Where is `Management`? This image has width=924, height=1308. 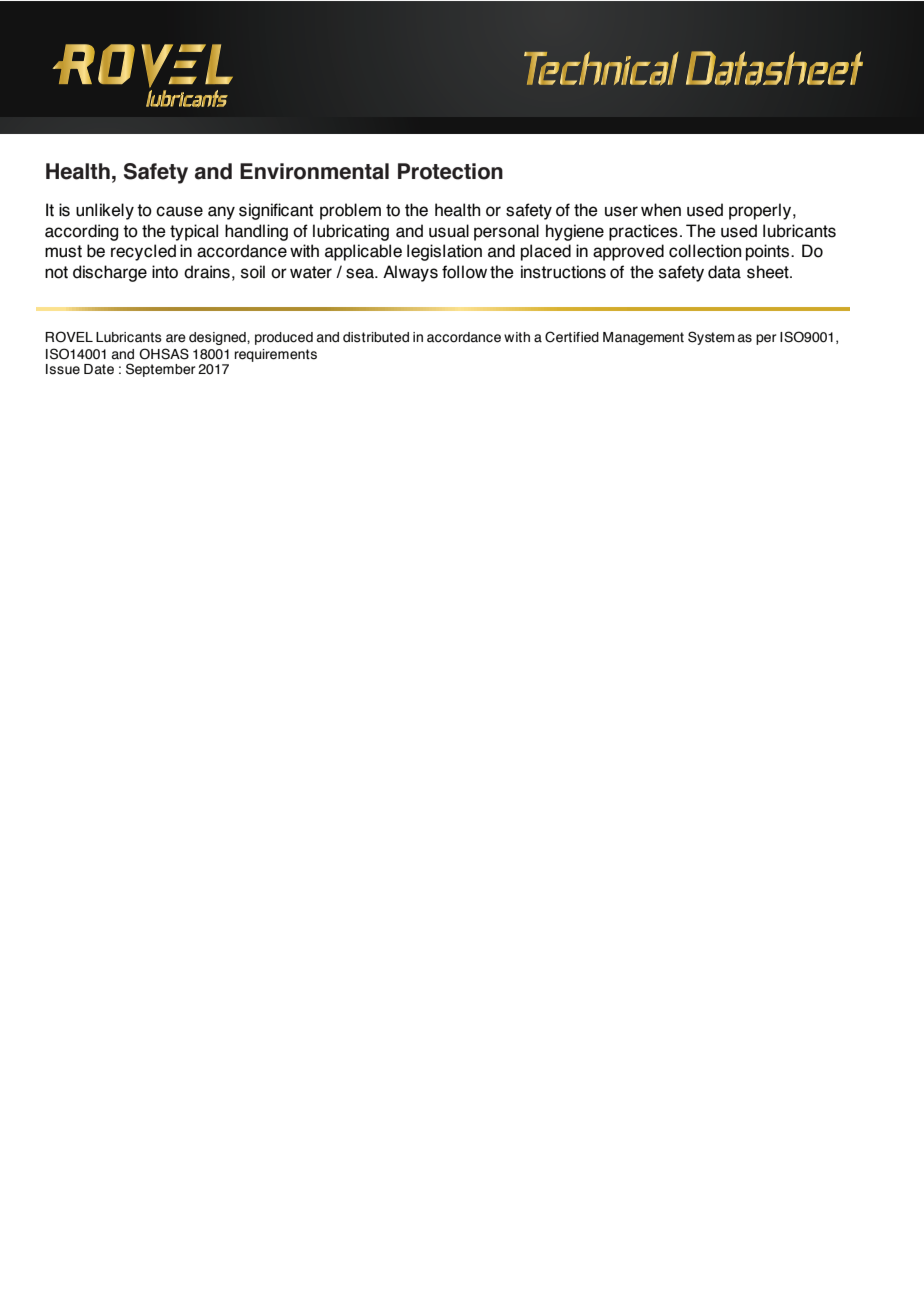
Management is located at coordinates (643, 338).
